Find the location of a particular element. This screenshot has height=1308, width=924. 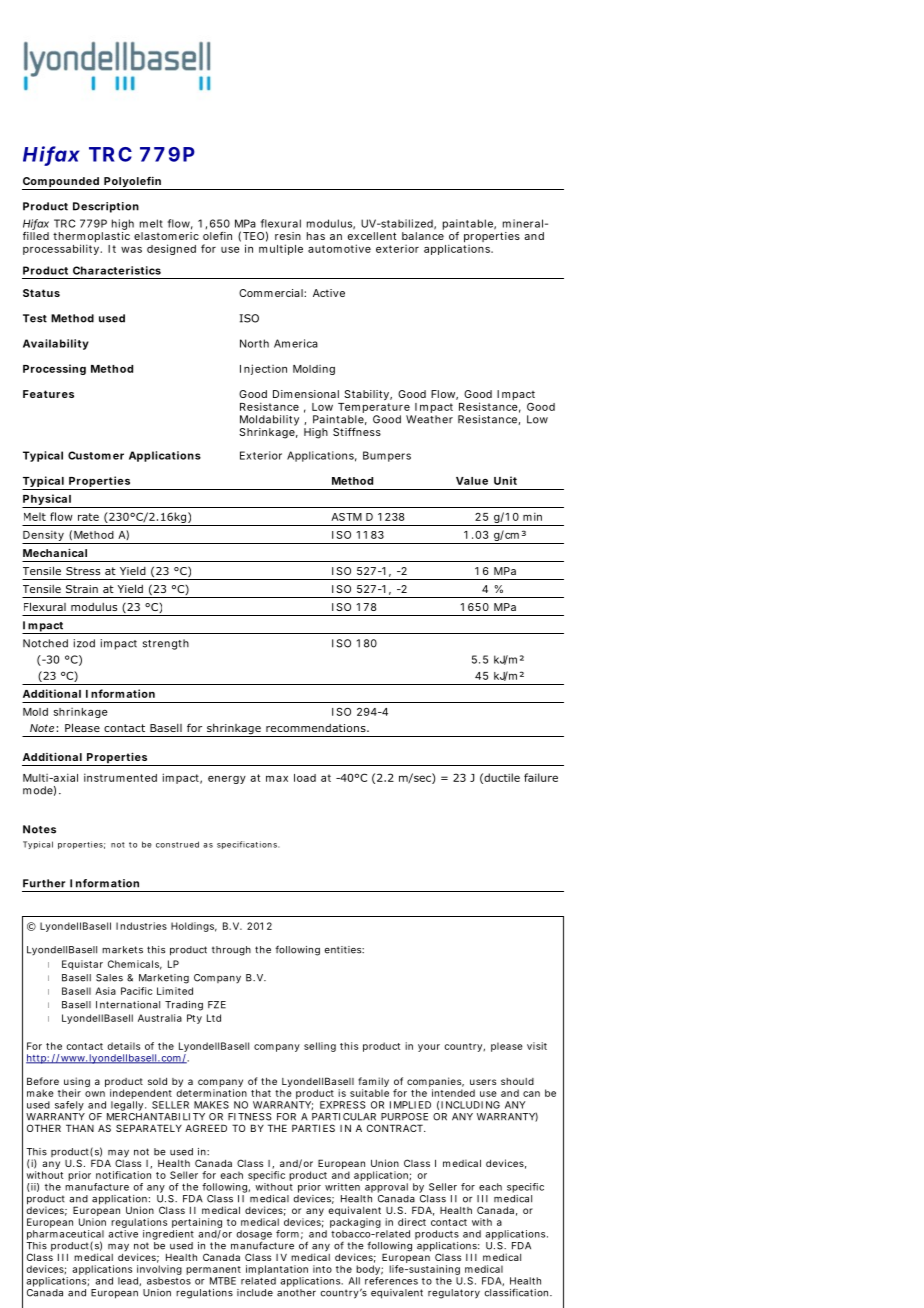

users is located at coordinates (483, 1082).
